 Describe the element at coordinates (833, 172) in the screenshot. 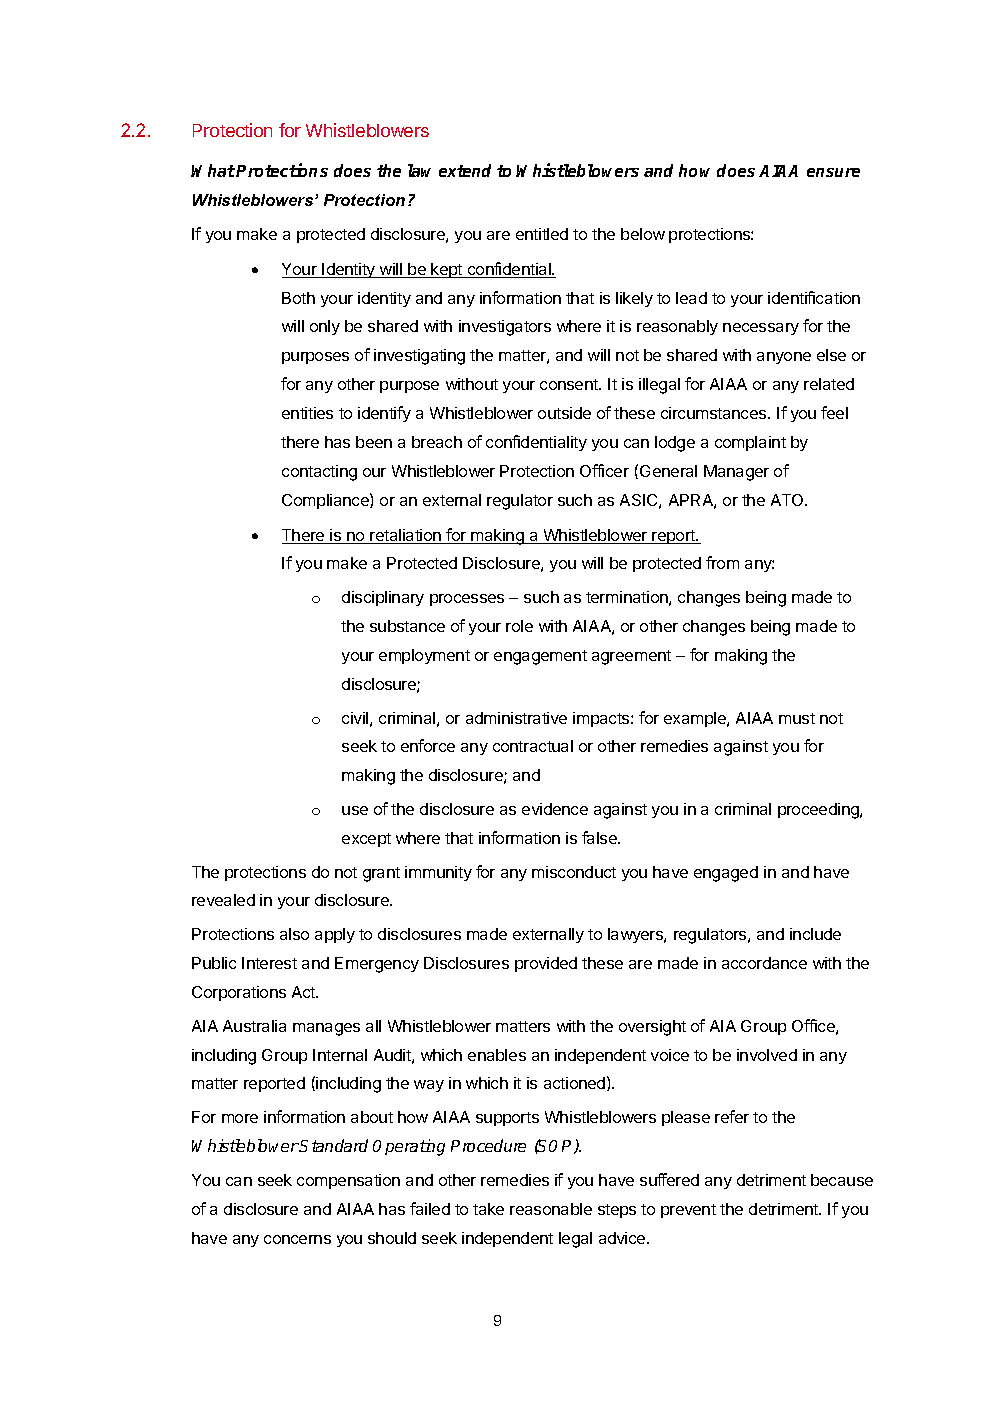

I see `ensure` at that location.
